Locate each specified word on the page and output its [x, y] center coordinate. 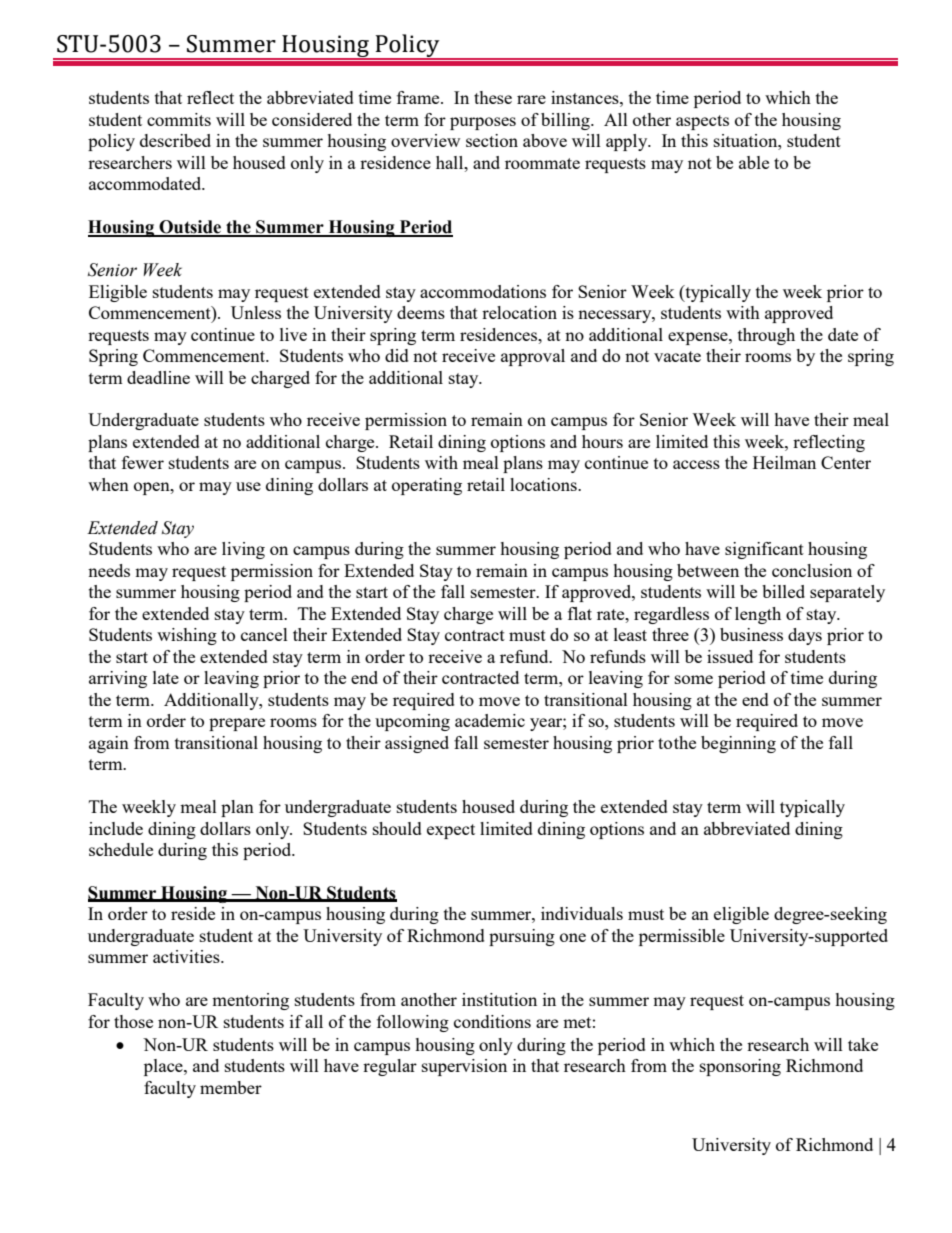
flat [580, 613]
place [164, 1067]
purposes [483, 123]
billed [783, 591]
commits [179, 119]
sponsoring [740, 1067]
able [754, 162]
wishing [187, 636]
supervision [464, 1067]
